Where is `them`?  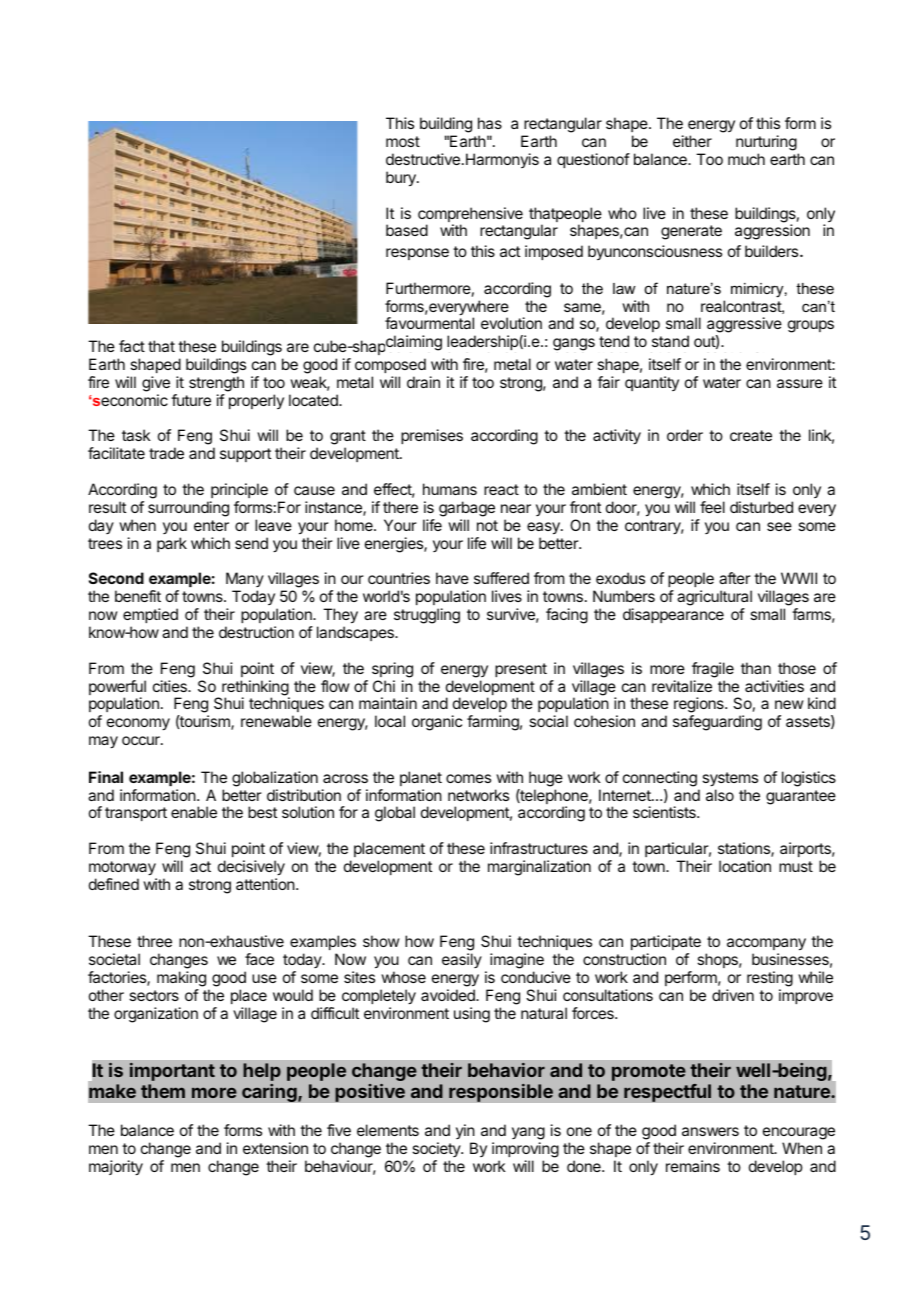 them is located at coordinates (163, 1091).
